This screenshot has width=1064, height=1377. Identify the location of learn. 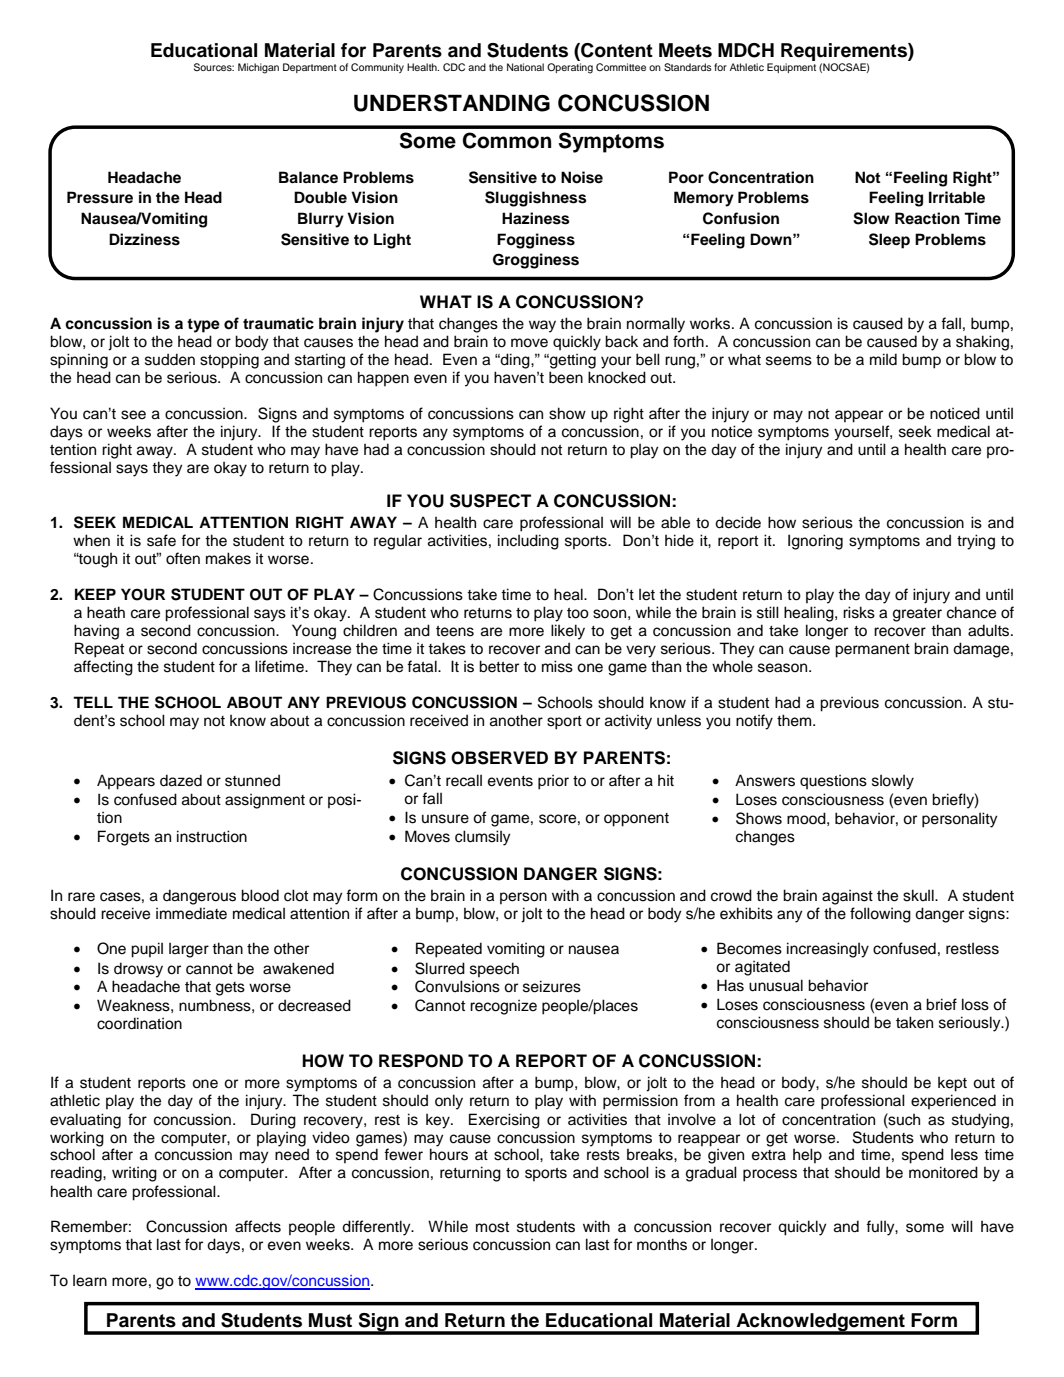
(90, 1281).
